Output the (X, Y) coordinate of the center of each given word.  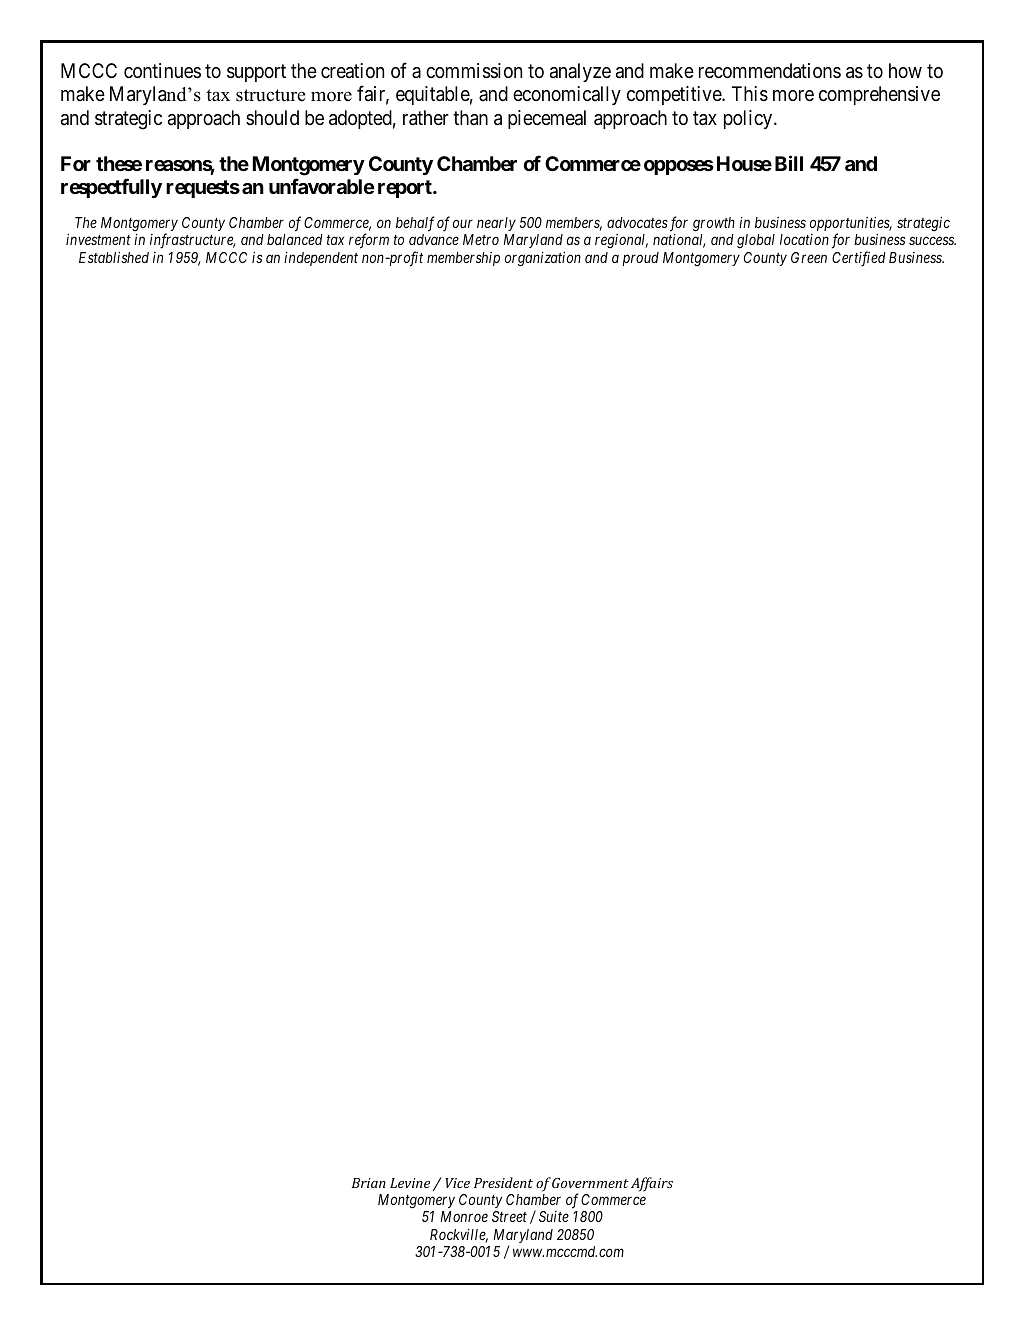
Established (114, 257)
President (503, 1182)
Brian (369, 1183)
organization (543, 259)
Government (590, 1183)
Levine (410, 1183)
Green (809, 257)
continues (162, 70)
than (470, 118)
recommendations (770, 71)
